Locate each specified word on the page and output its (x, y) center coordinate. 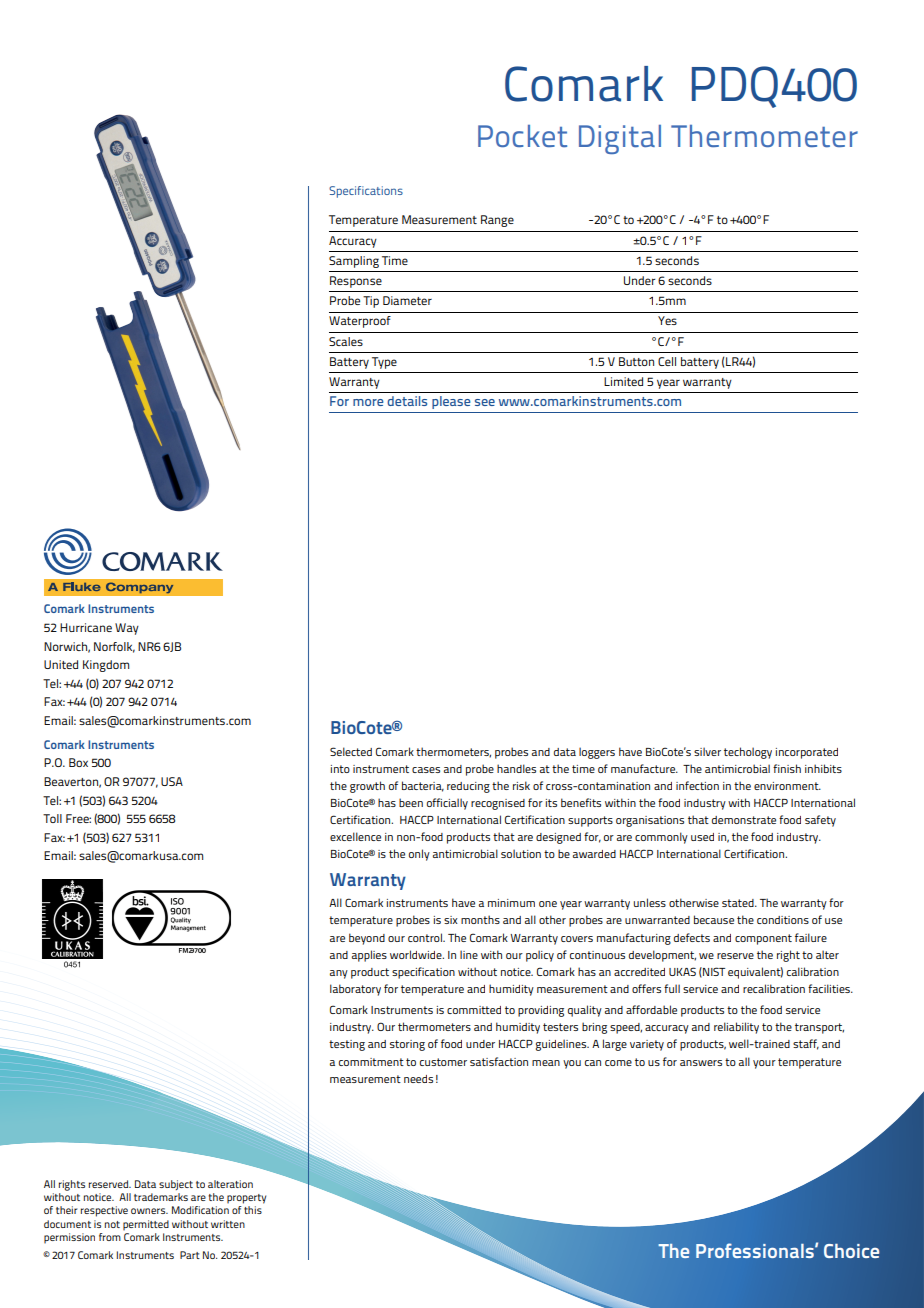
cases (426, 770)
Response (356, 282)
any (339, 974)
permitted (146, 1225)
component (763, 939)
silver (707, 751)
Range (497, 221)
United (61, 664)
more (368, 402)
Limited (623, 381)
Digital (620, 139)
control (426, 937)
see (485, 402)
